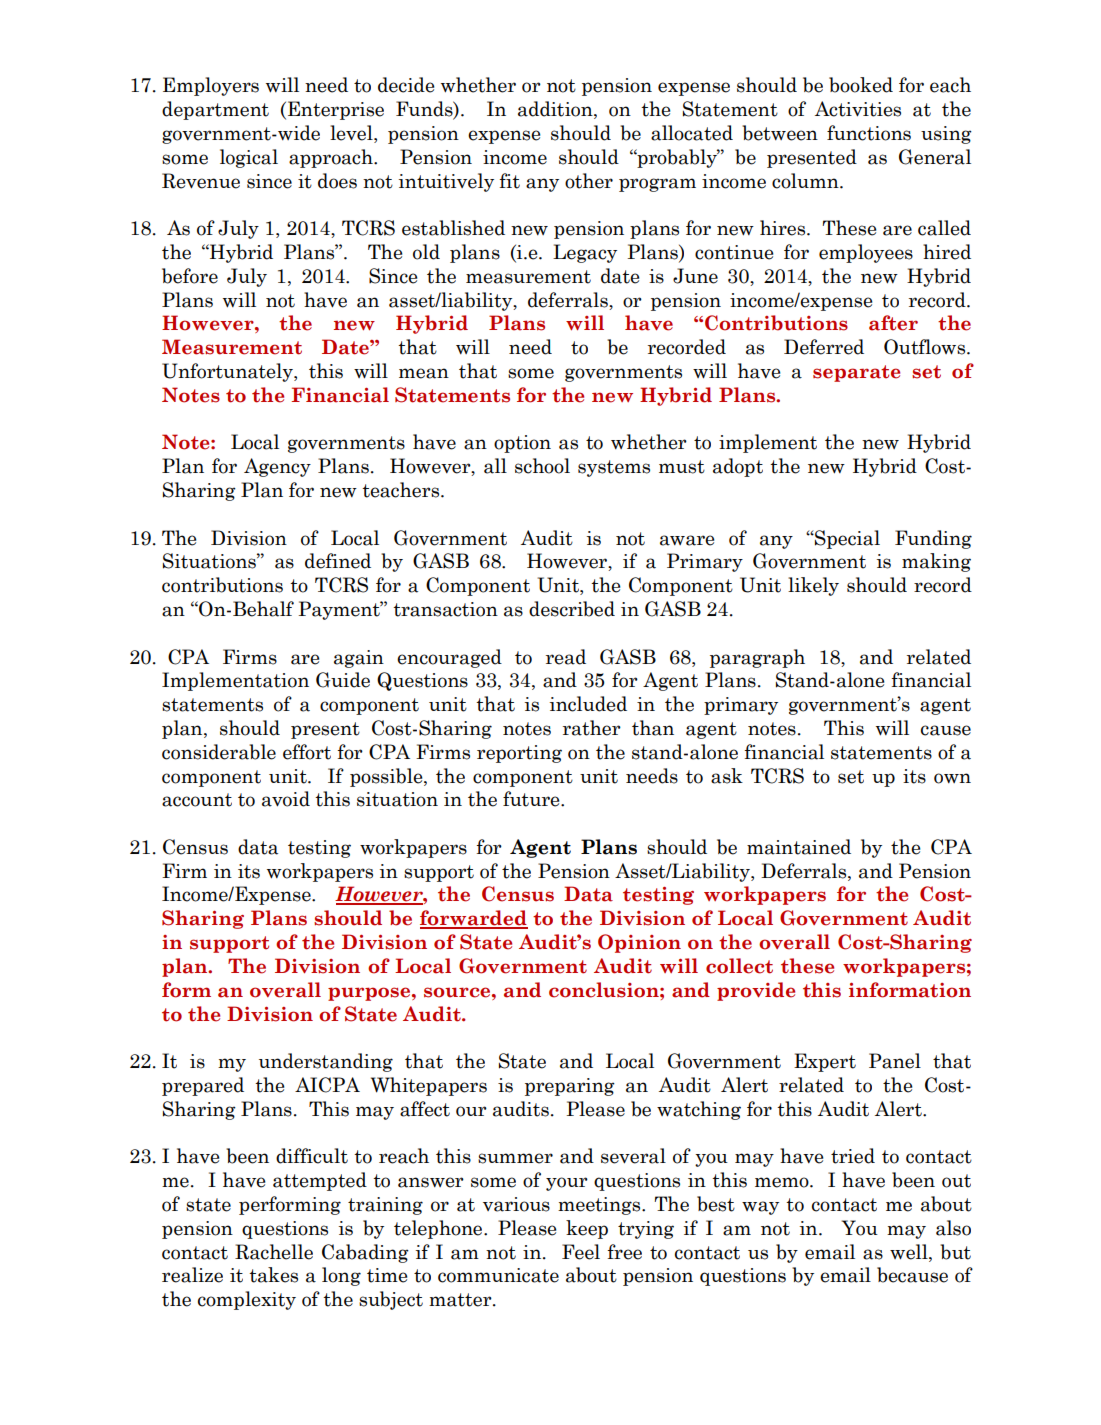 Image resolution: width=1101 pixels, height=1425 pixels. Describe the element at coordinates (756, 991) in the page. I see `provide` at that location.
